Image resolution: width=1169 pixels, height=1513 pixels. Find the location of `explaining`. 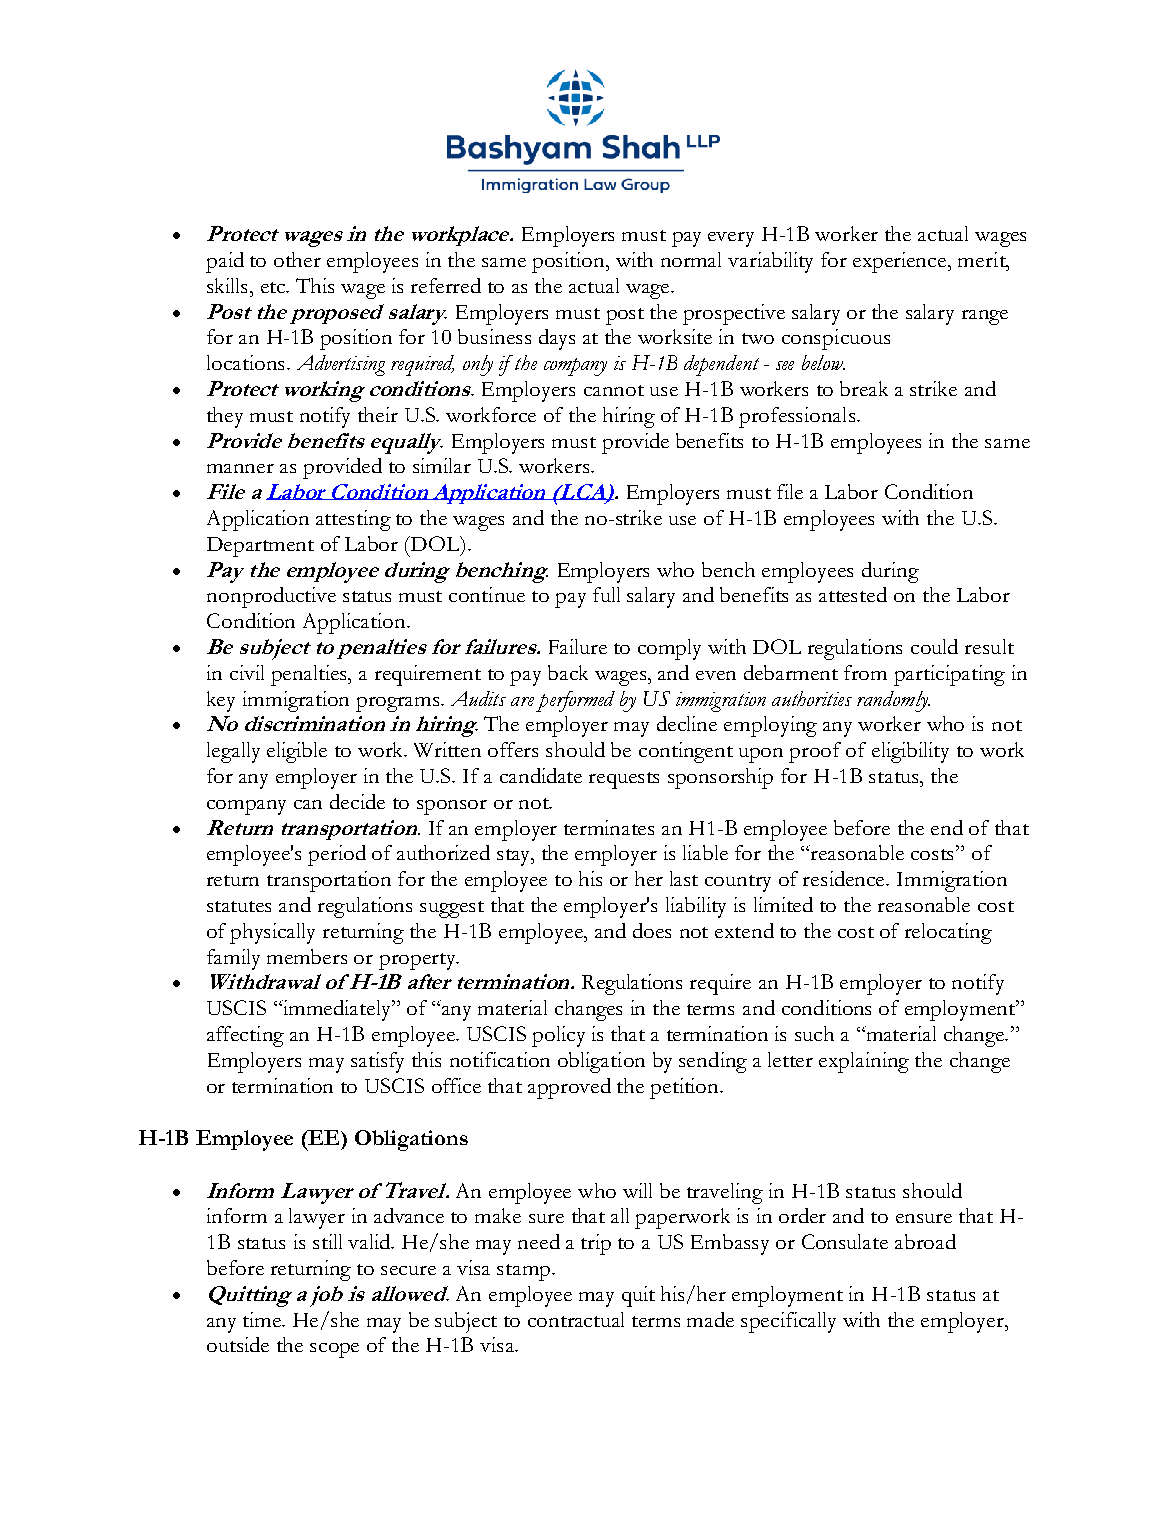

explaining is located at coordinates (864, 1062).
